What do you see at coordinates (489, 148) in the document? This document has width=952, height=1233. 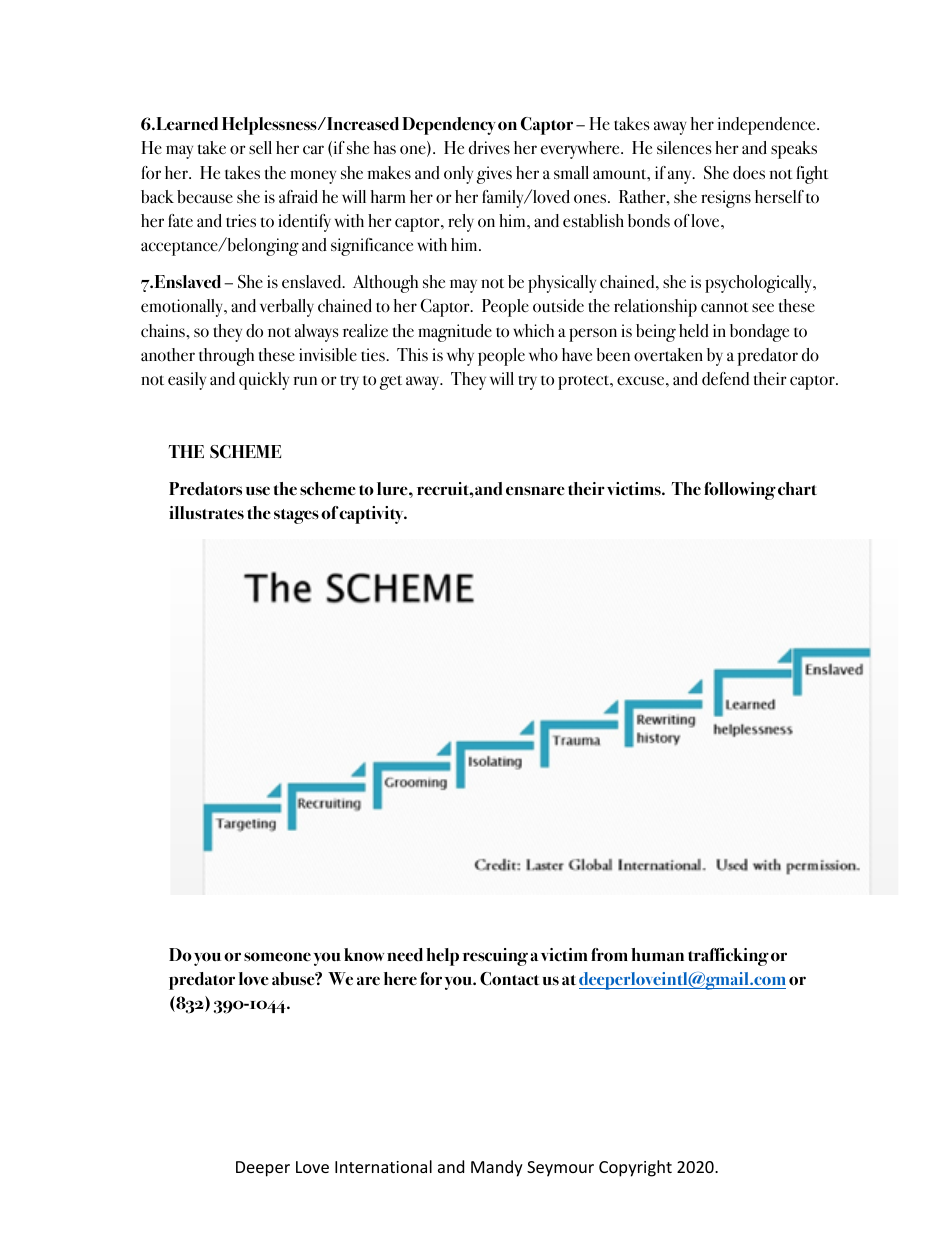 I see `drives` at bounding box center [489, 148].
